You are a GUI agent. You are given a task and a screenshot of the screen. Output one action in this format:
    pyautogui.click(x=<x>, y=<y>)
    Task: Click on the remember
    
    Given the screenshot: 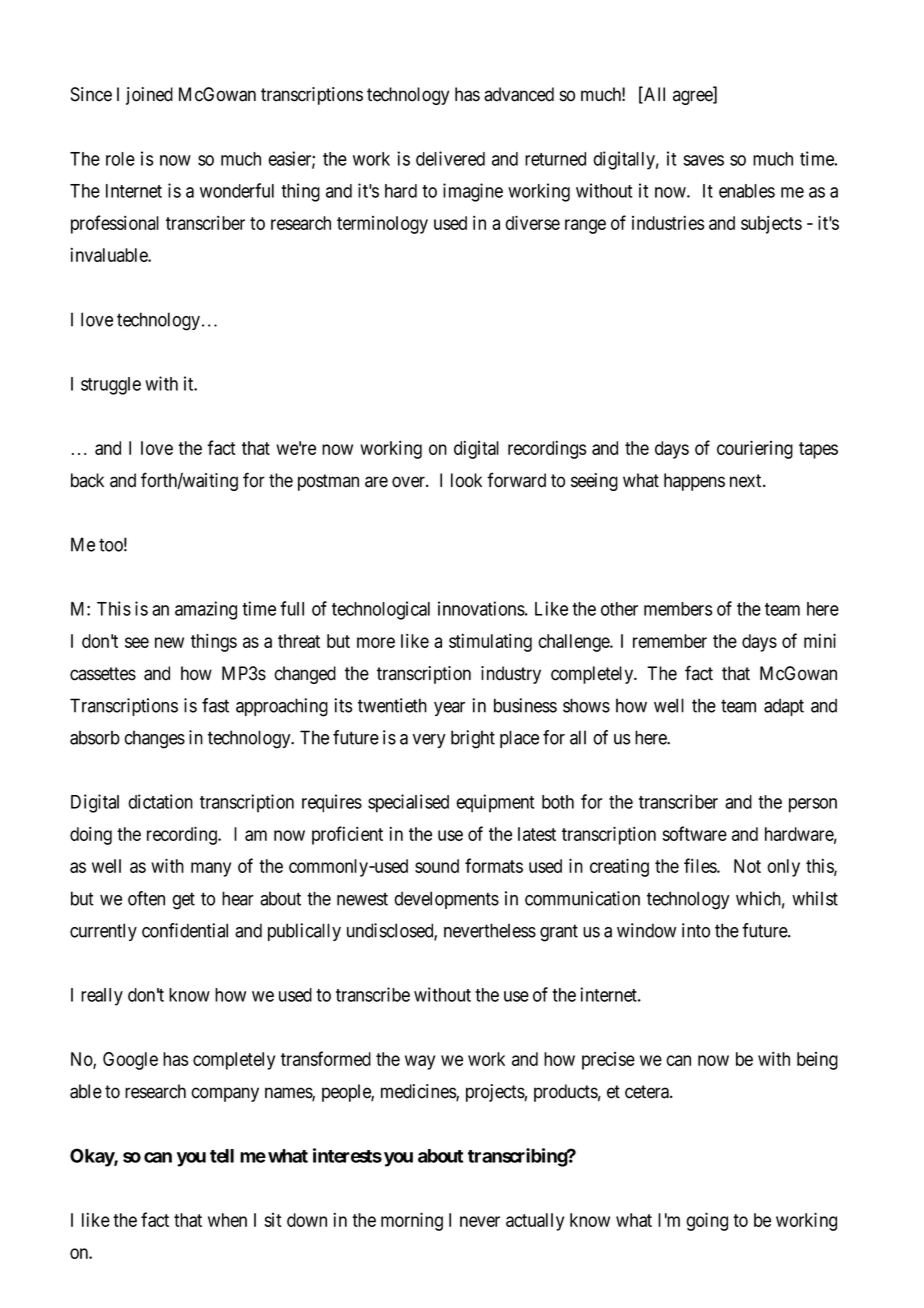 What is the action you would take?
    pyautogui.click(x=670, y=641)
